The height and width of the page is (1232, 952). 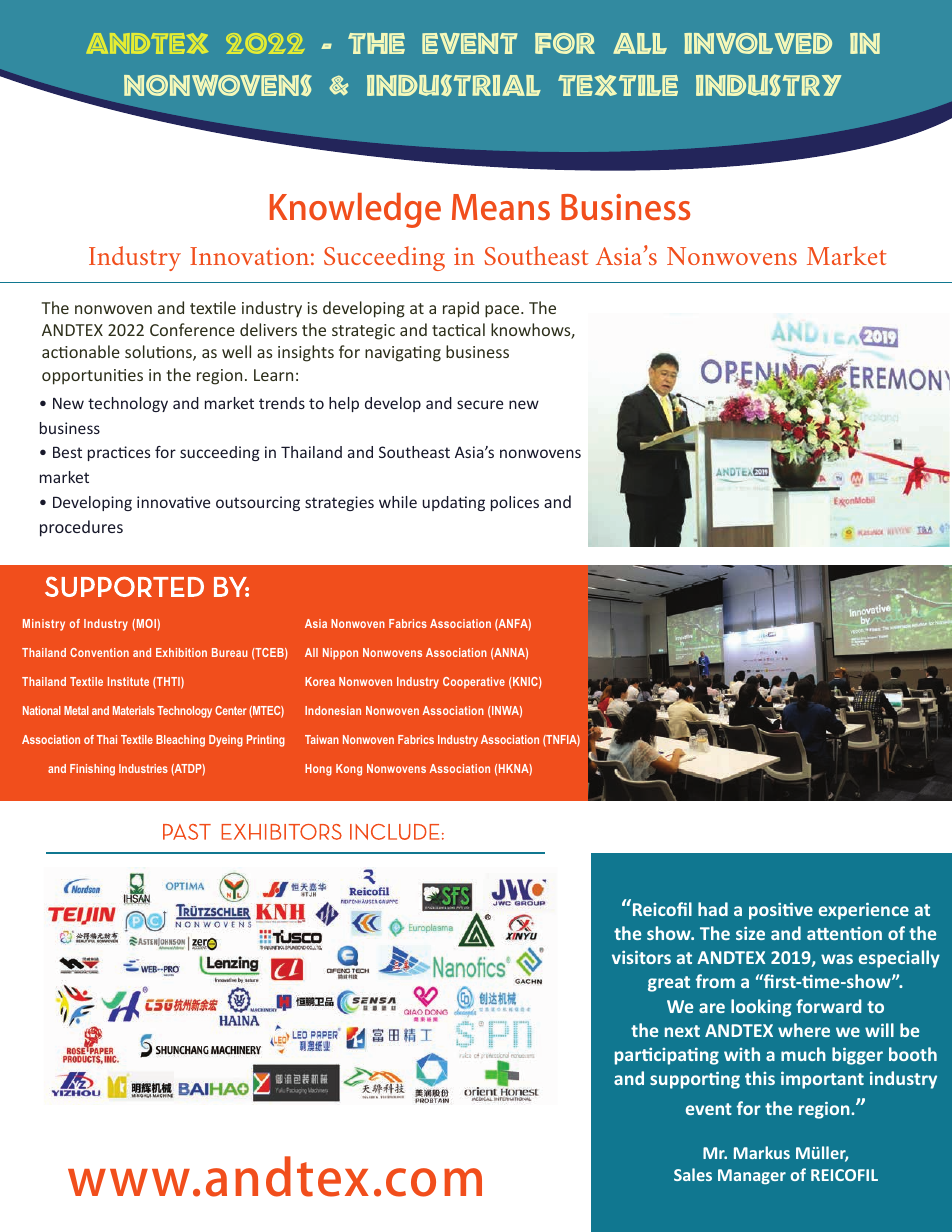 What do you see at coordinates (454, 85) in the page?
I see `INDUSTRIAL` at bounding box center [454, 85].
